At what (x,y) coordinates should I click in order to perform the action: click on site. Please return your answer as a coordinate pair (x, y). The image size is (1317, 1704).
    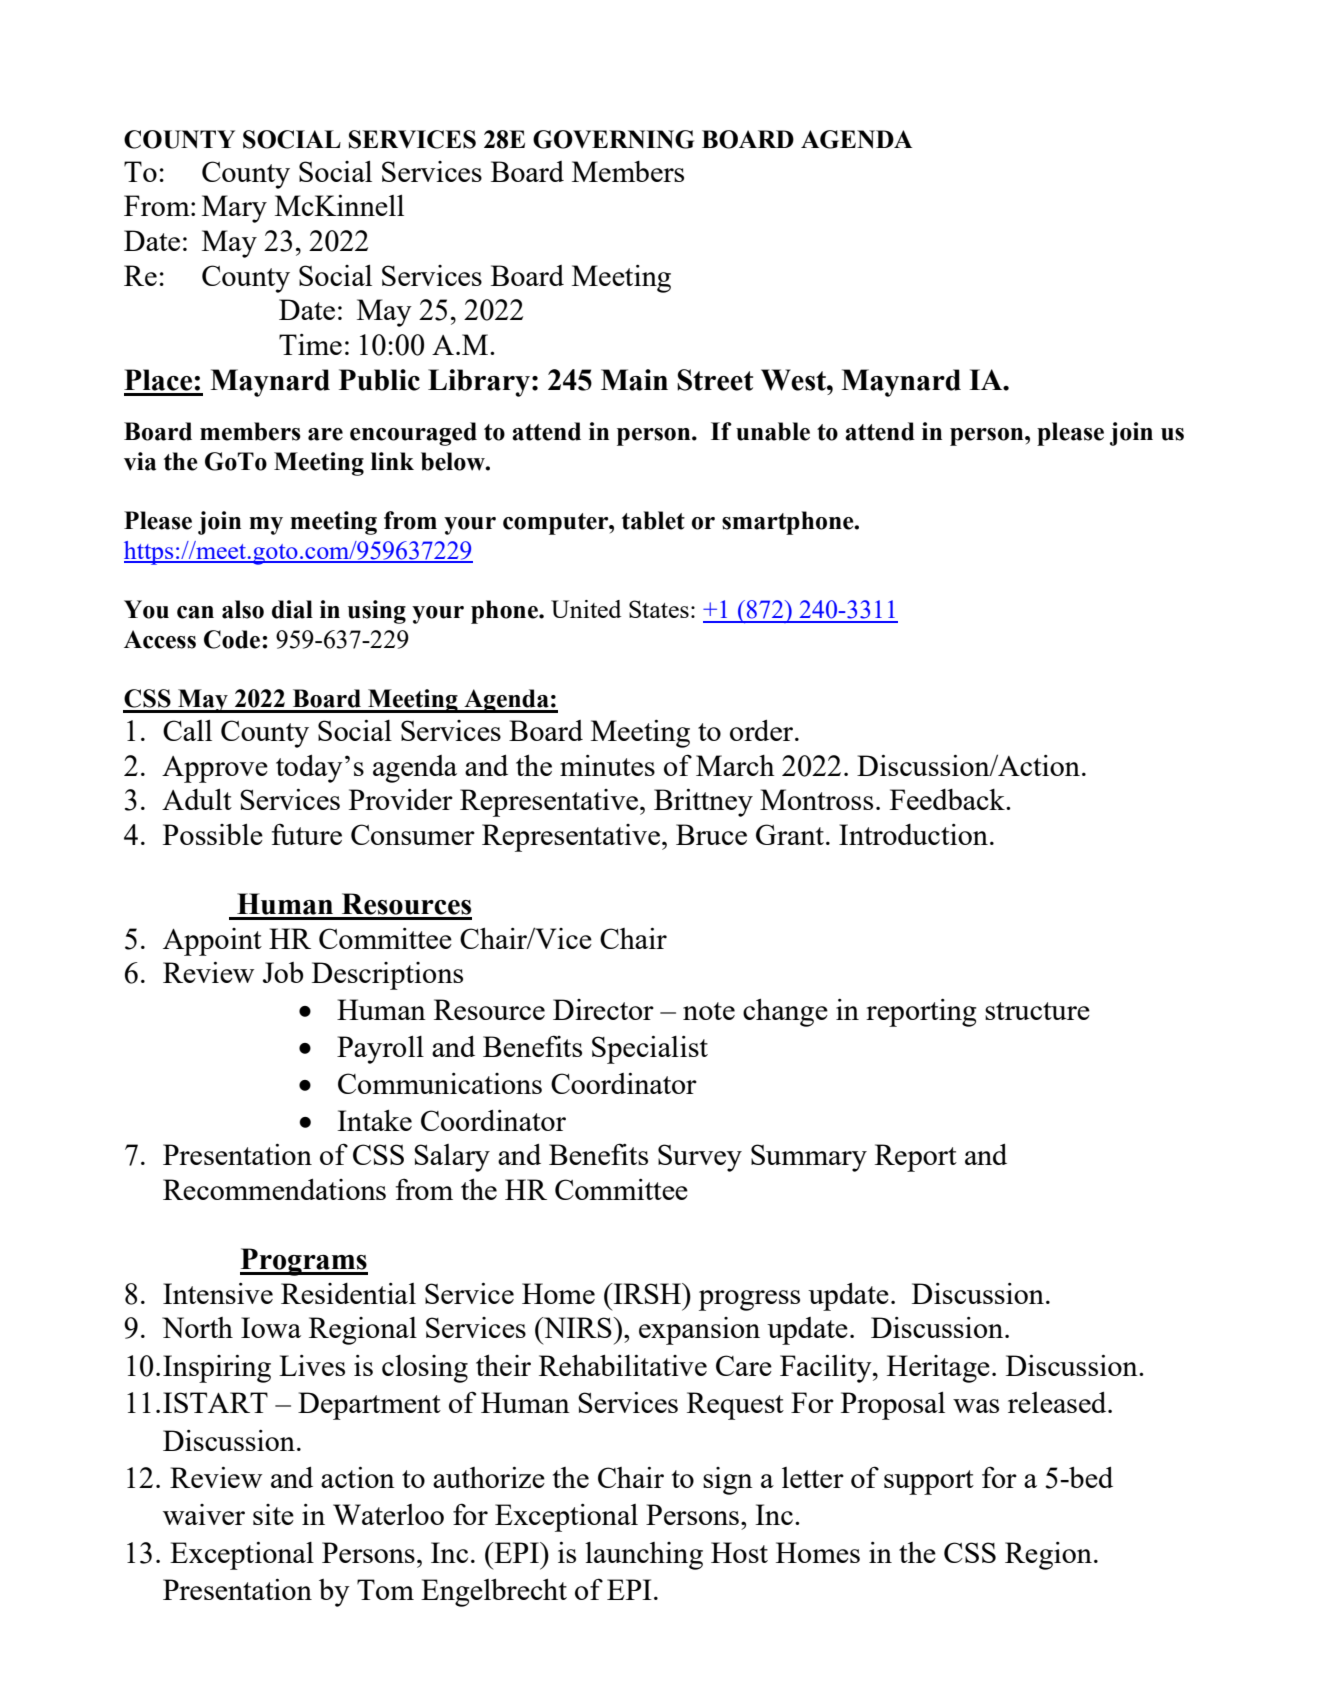
    Looking at the image, I should click on (273, 1514).
